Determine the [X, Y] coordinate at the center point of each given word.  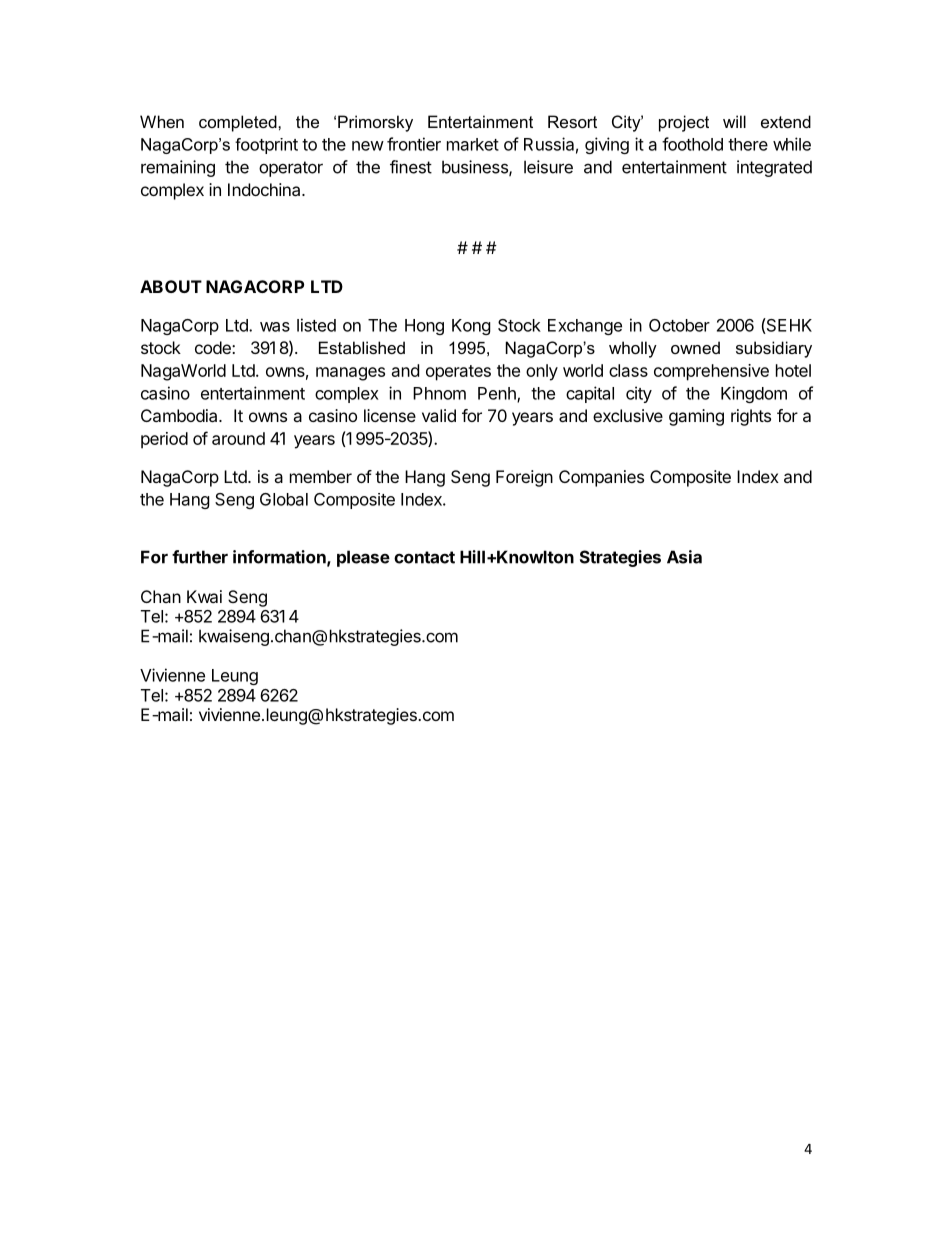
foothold [692, 144]
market [473, 144]
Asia [684, 557]
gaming [696, 417]
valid [439, 415]
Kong [471, 327]
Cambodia [180, 415]
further [200, 557]
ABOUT [171, 286]
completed [239, 123]
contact [424, 557]
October [679, 325]
